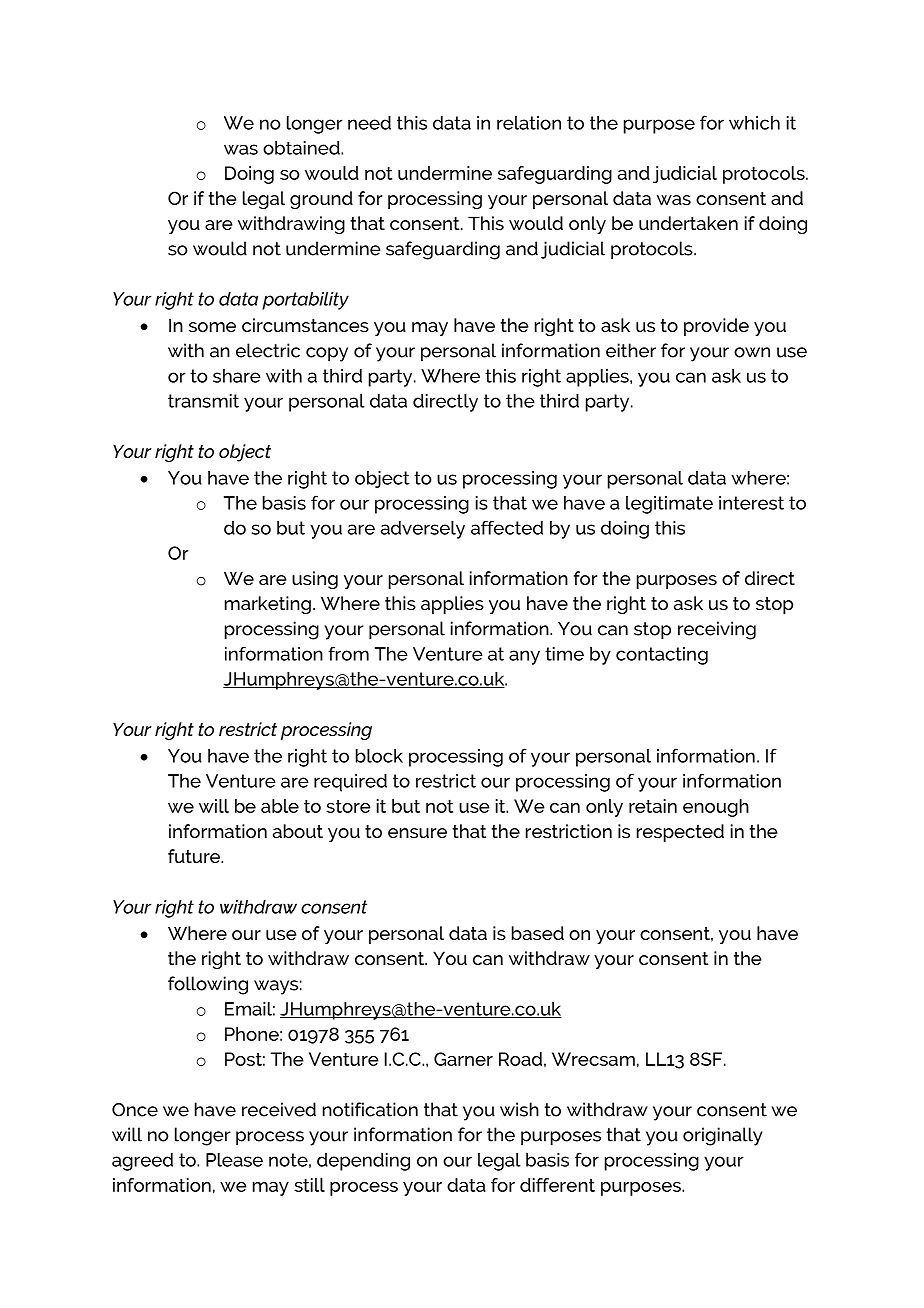  Describe the element at coordinates (203, 401) in the image. I see `transmit` at that location.
